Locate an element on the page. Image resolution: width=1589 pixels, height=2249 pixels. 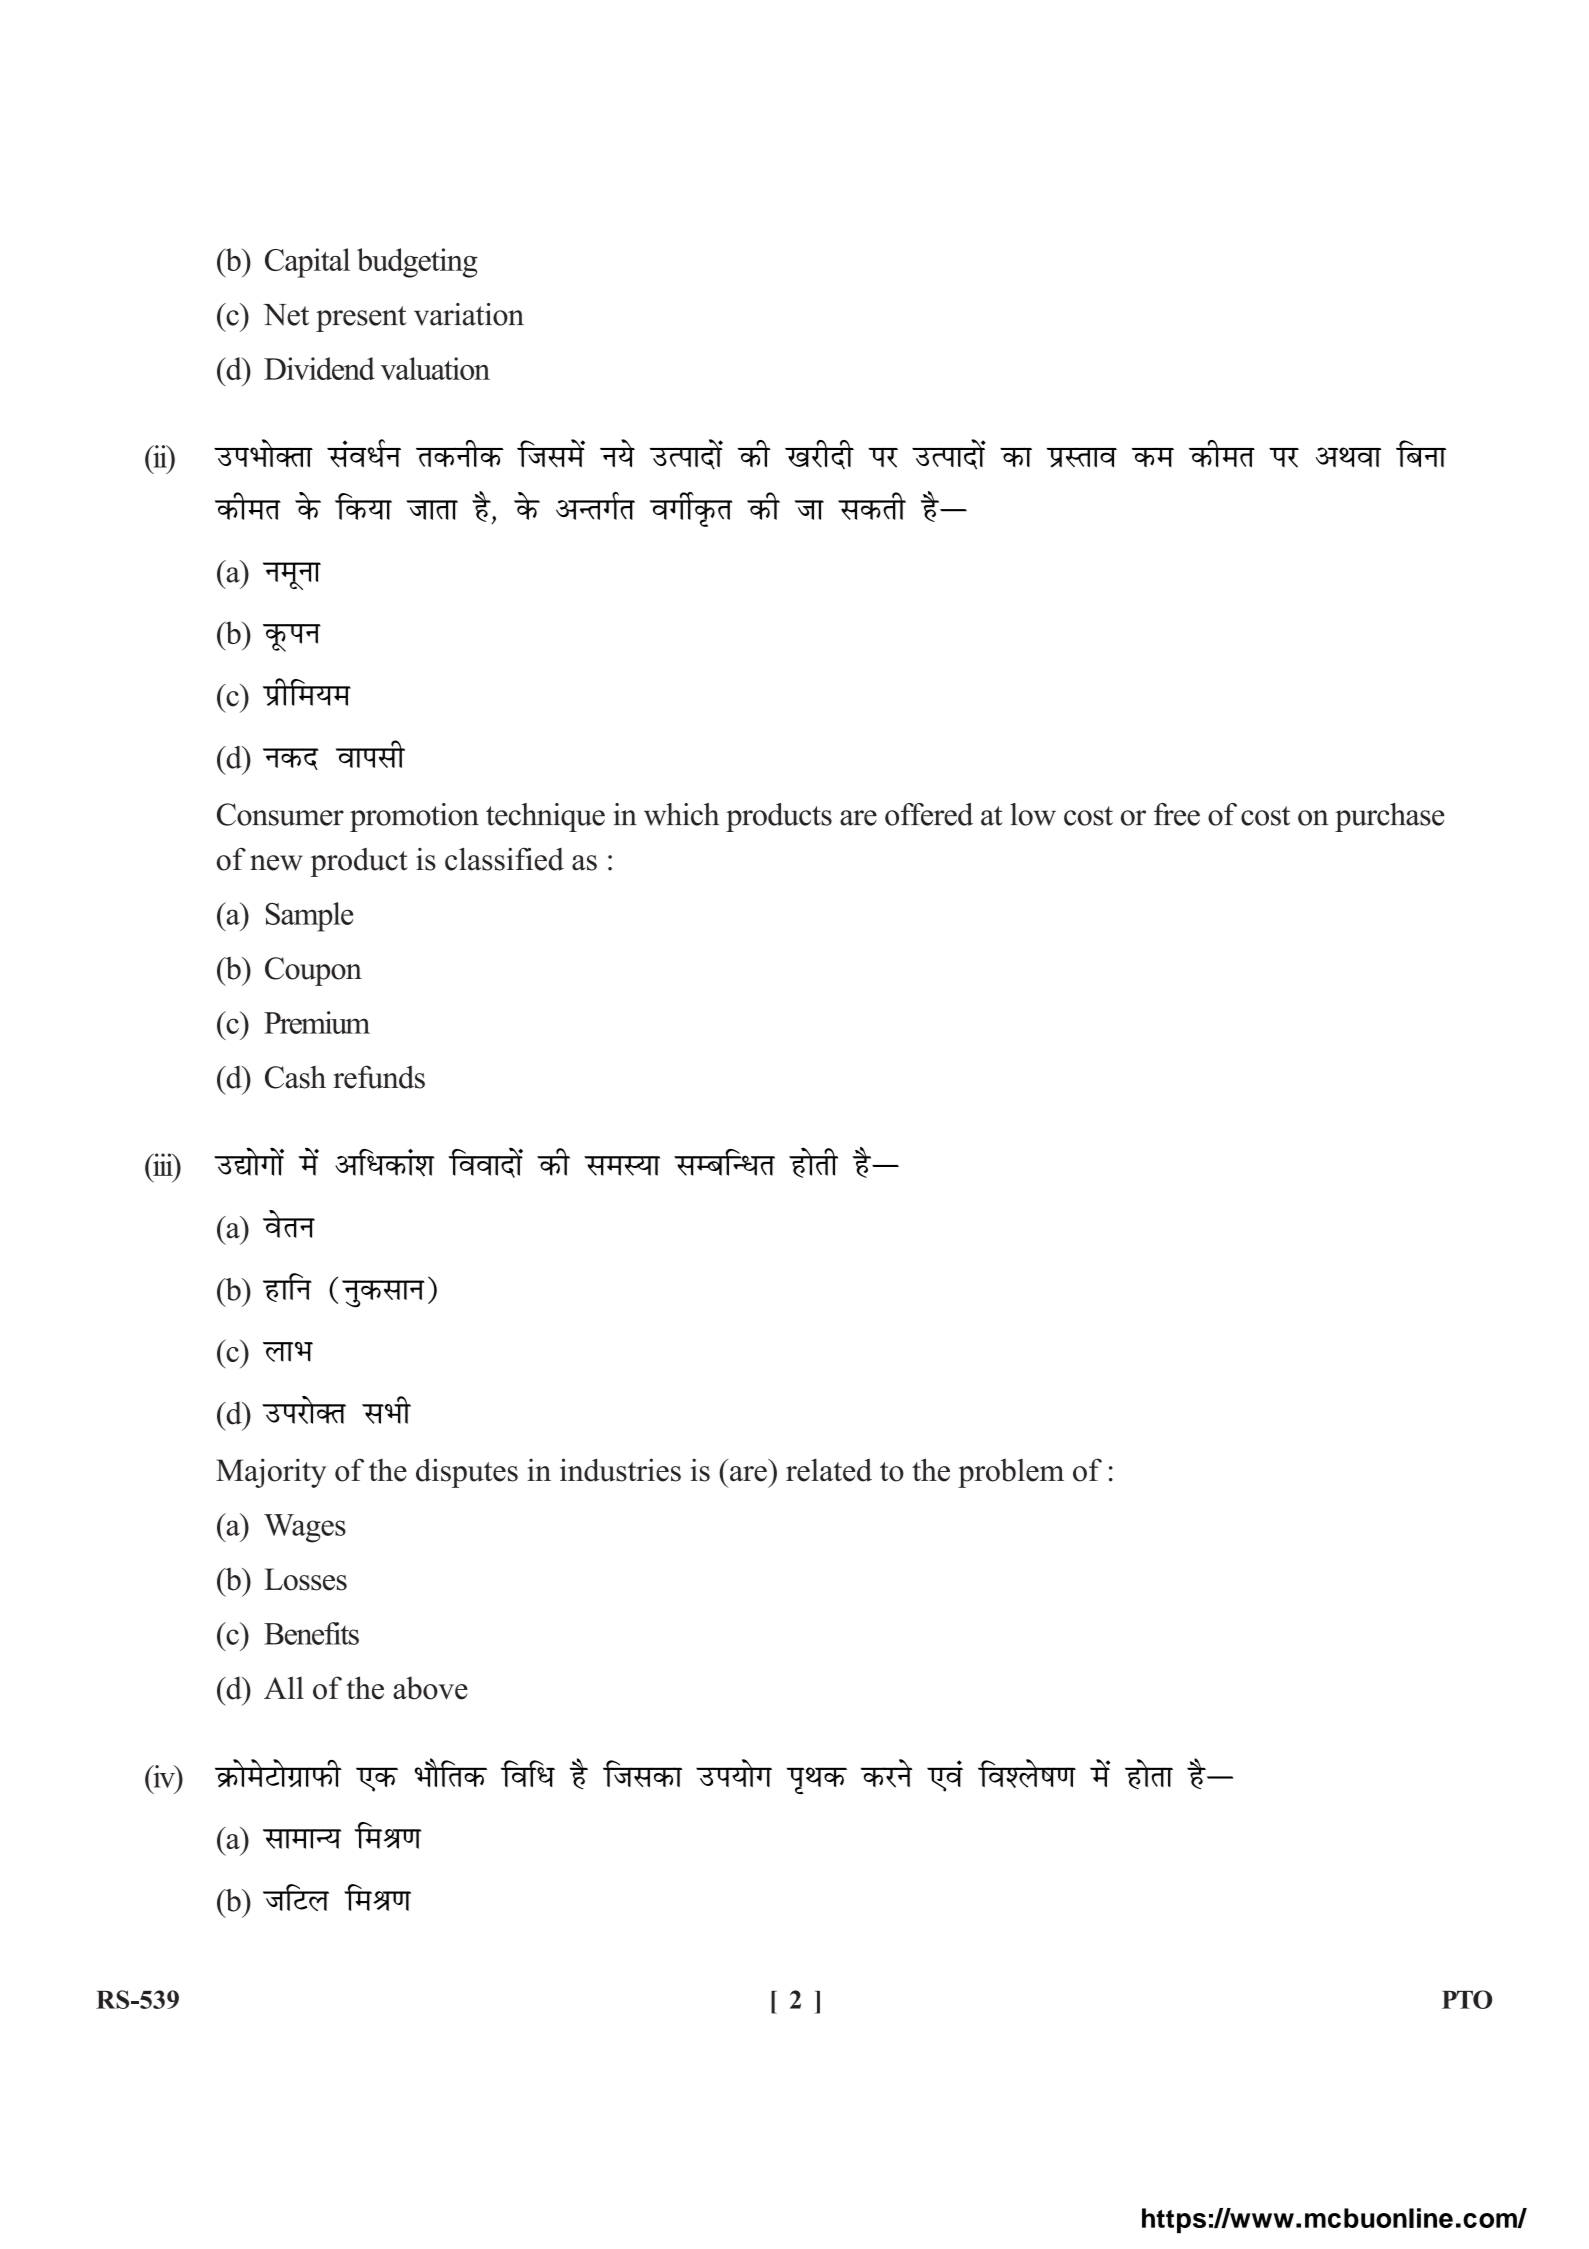
new is located at coordinates (276, 863).
